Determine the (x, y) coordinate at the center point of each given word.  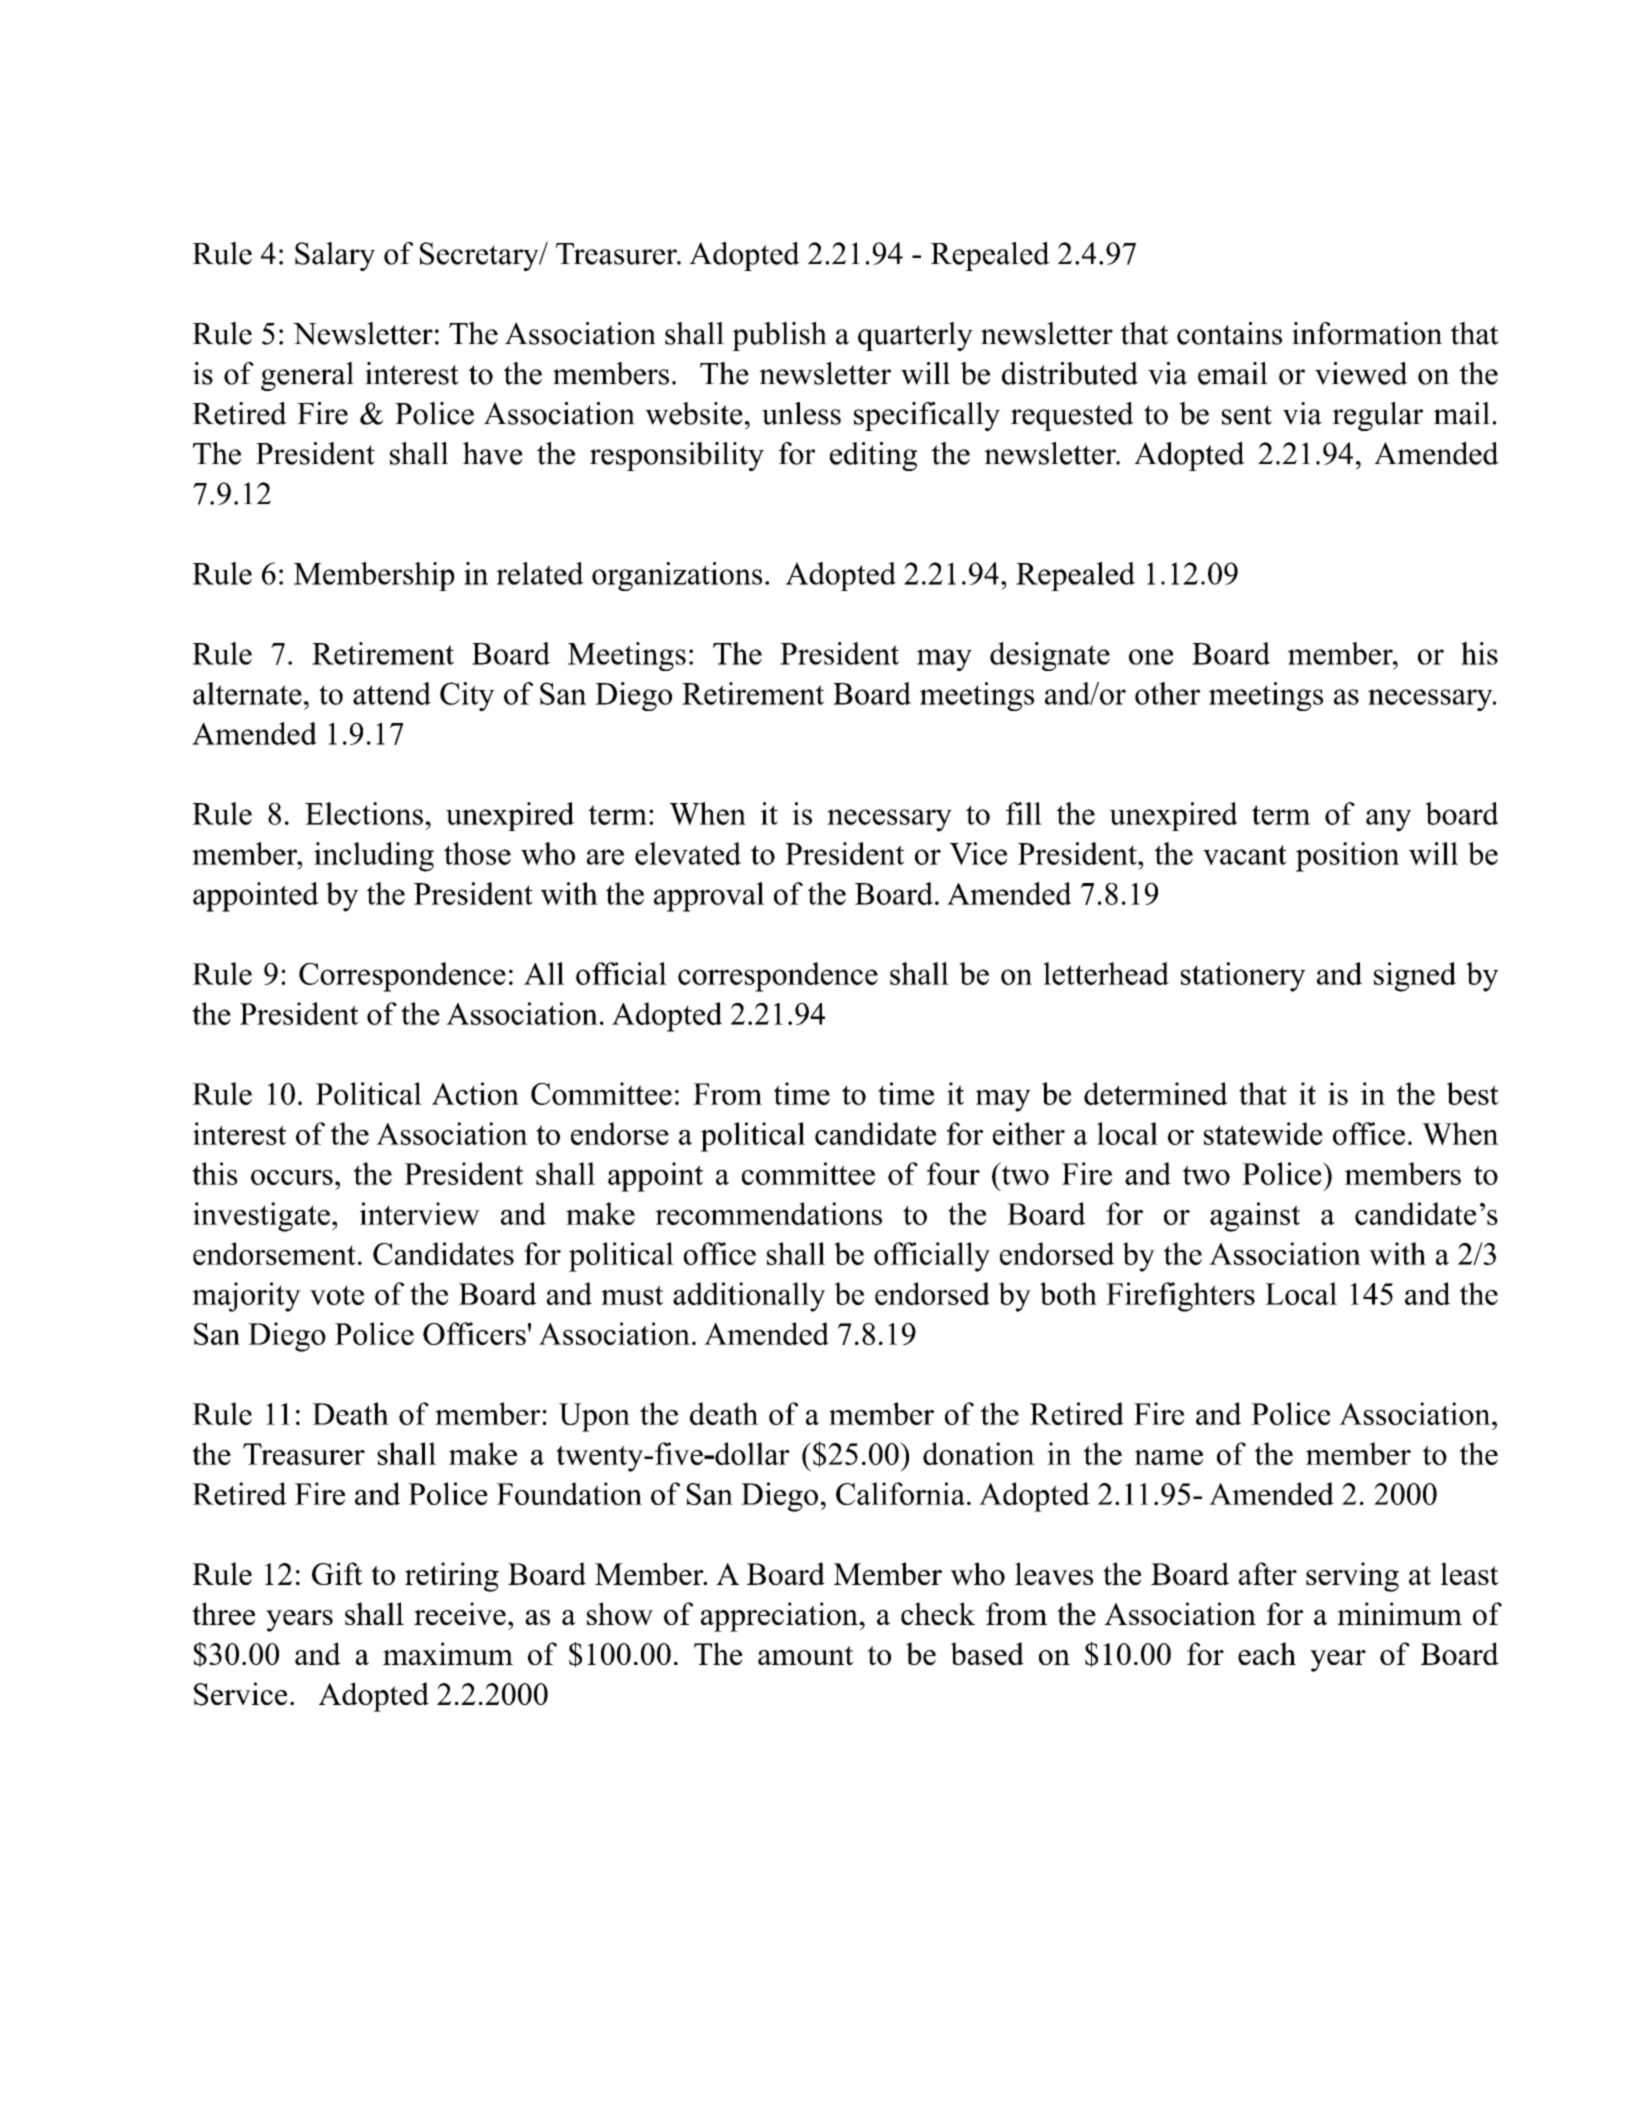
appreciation (780, 1617)
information (1367, 333)
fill (1024, 813)
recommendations (768, 1213)
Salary (335, 256)
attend (392, 693)
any (1388, 820)
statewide (1263, 1133)
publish (779, 336)
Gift (337, 1573)
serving (1352, 1577)
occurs (292, 1177)
